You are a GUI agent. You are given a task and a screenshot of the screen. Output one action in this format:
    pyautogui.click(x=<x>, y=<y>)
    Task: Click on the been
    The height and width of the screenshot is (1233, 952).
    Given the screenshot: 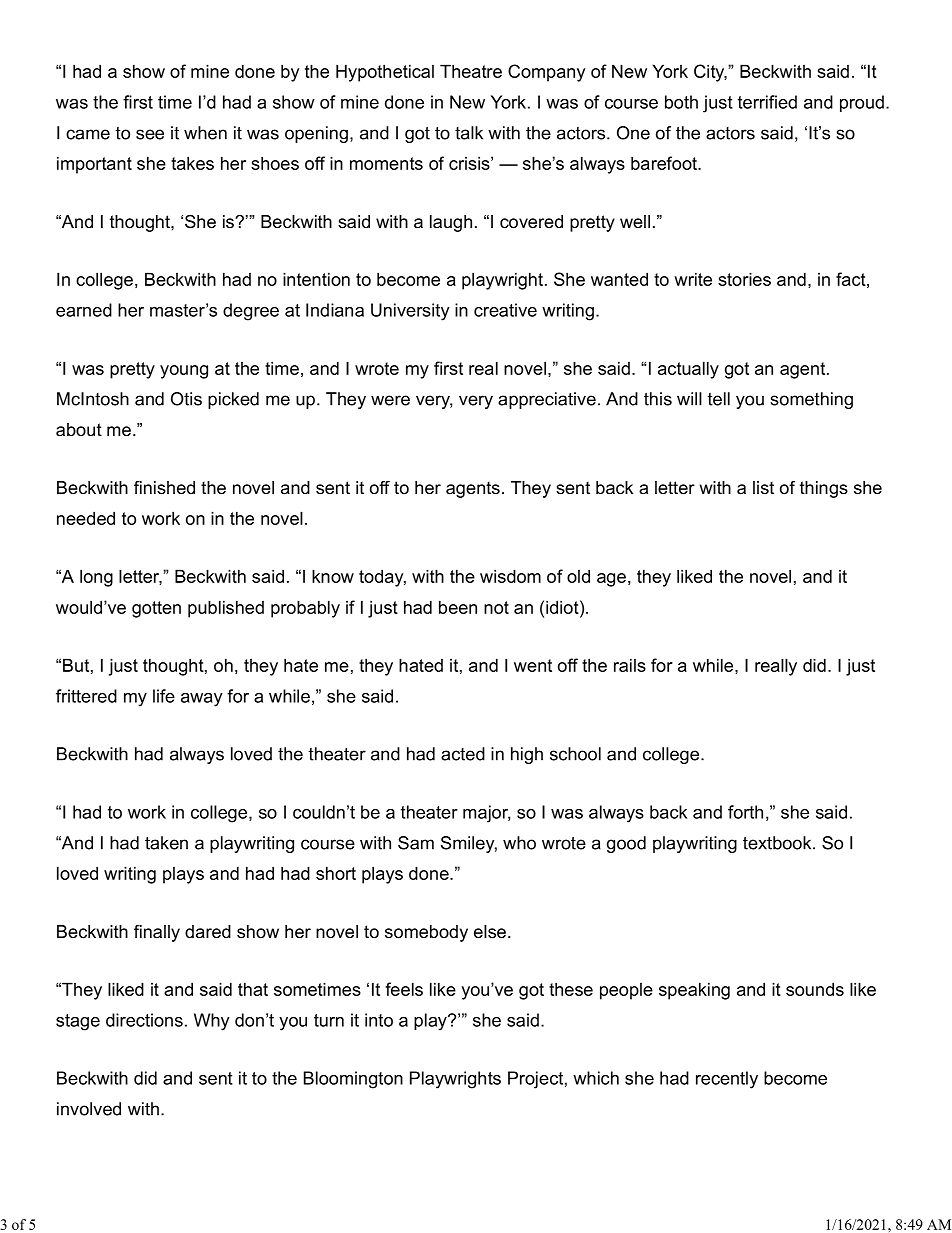 What is the action you would take?
    pyautogui.click(x=458, y=607)
